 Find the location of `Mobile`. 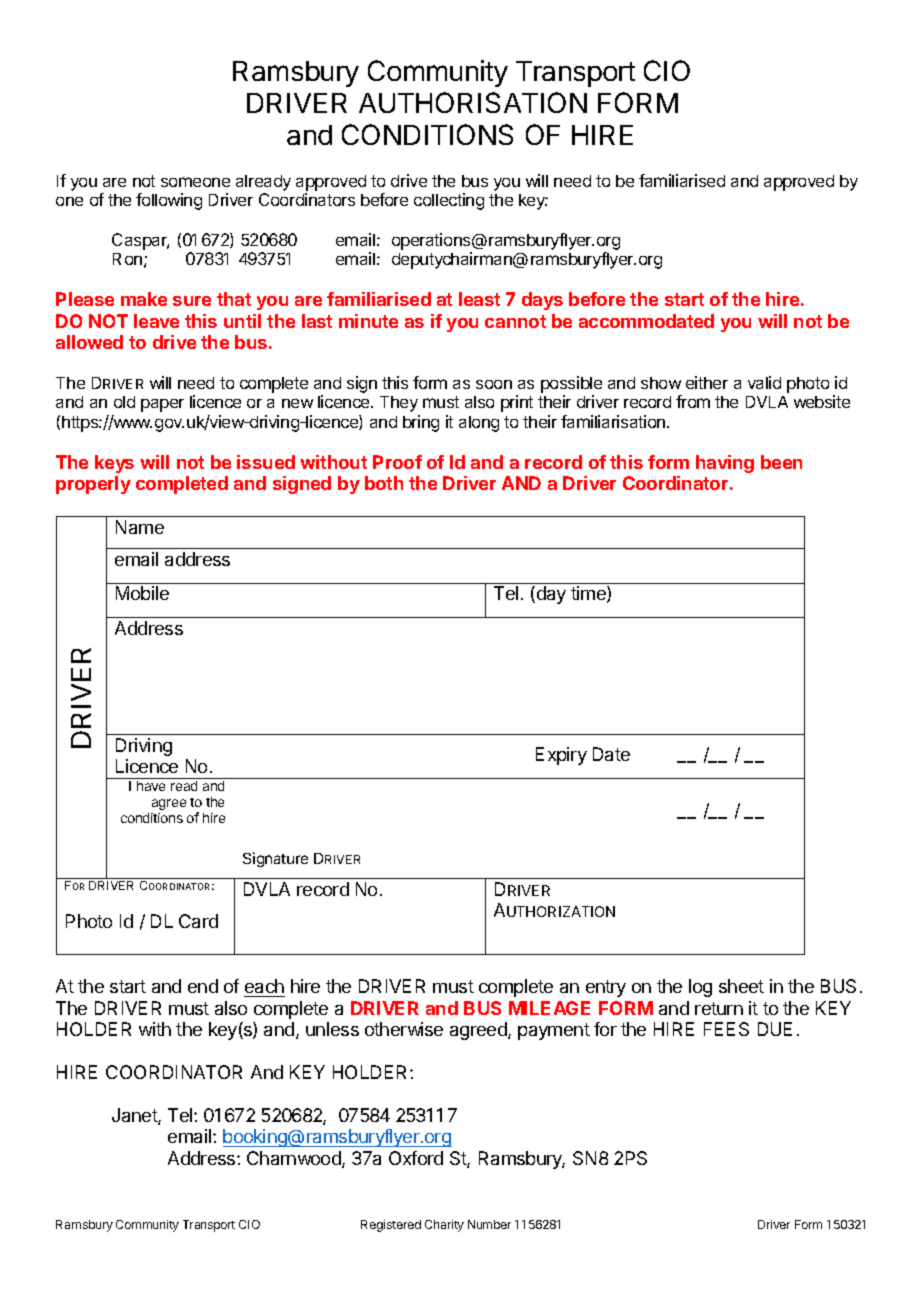

Mobile is located at coordinates (142, 593).
